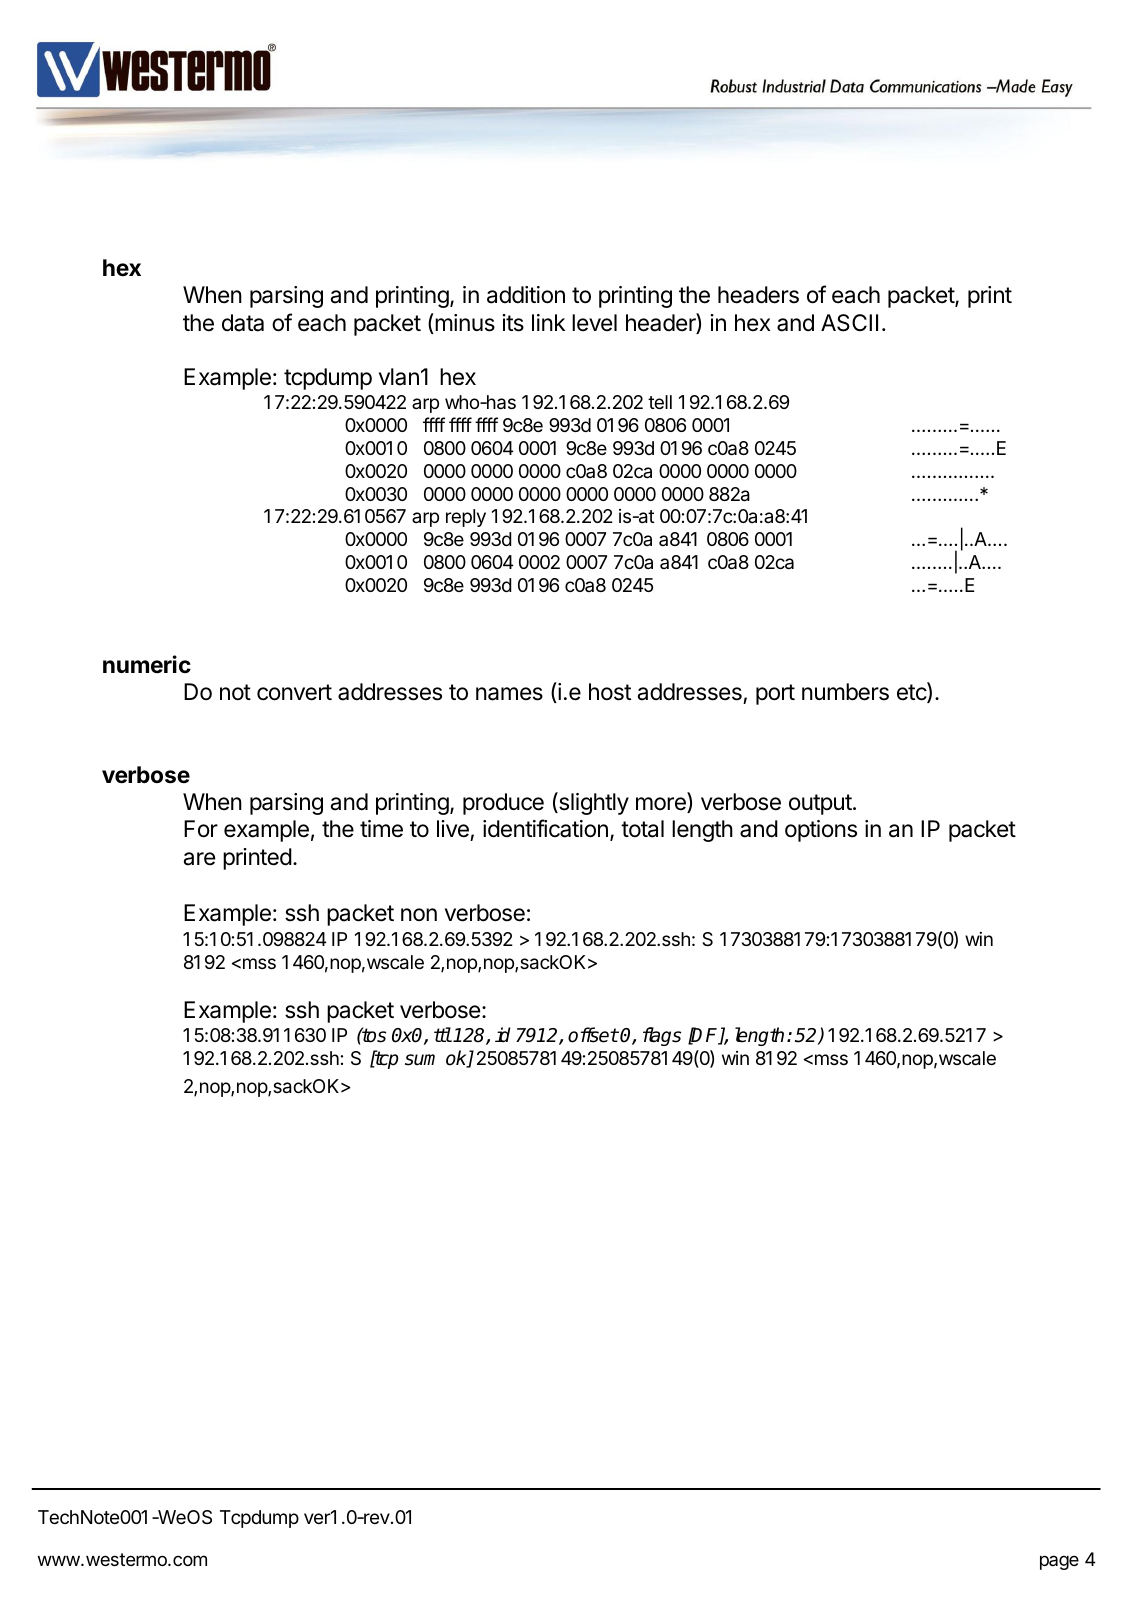  Describe the element at coordinates (821, 831) in the screenshot. I see `options` at that location.
